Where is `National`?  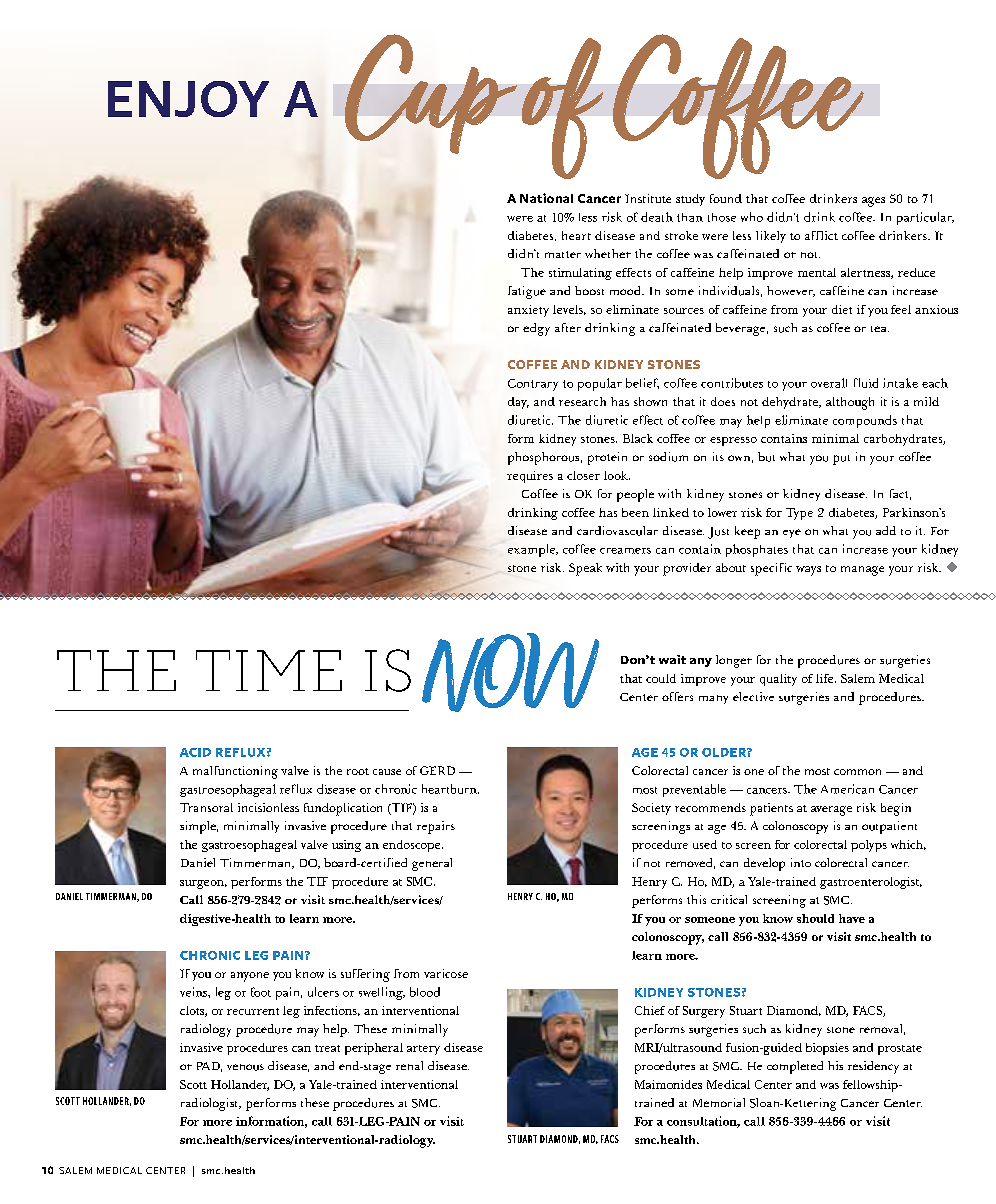 National is located at coordinates (546, 198).
